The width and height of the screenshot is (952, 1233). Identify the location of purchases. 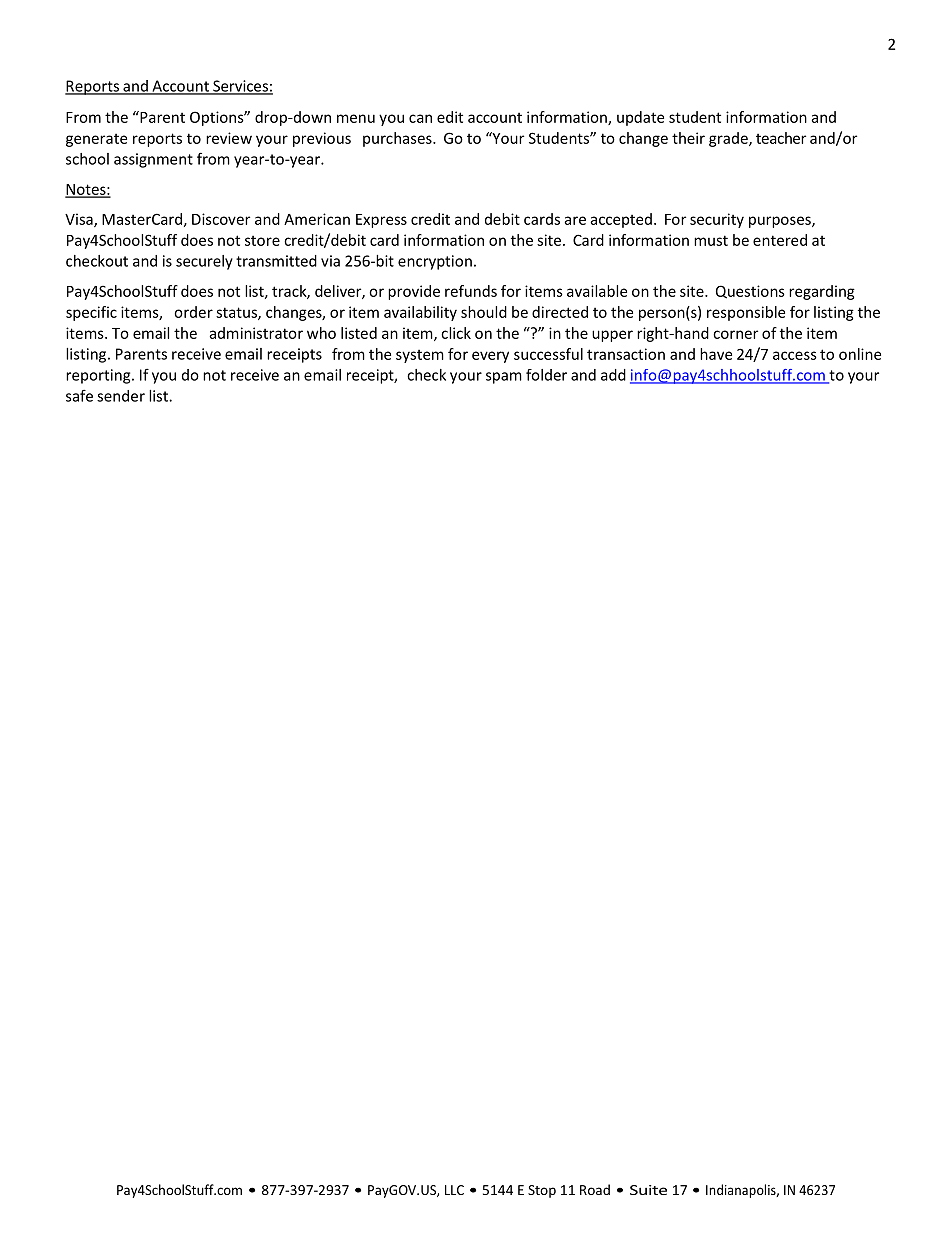
(398, 139).
